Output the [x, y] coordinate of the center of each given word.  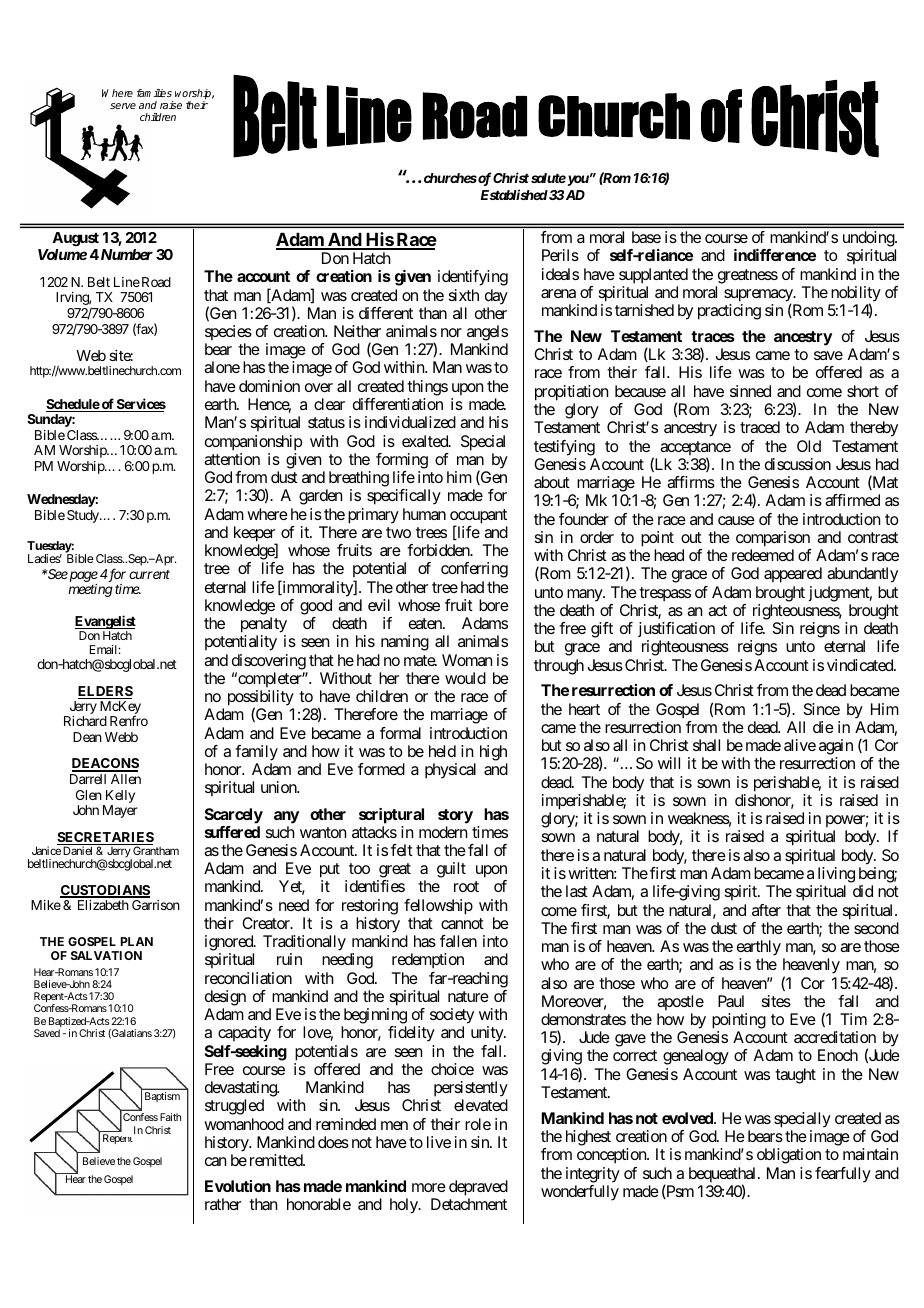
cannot [462, 923]
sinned [750, 391]
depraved [478, 1188]
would [465, 678]
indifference [775, 255]
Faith [170, 1117]
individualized [410, 422]
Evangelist [105, 623]
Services [140, 405]
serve [123, 106]
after [766, 910]
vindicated [861, 665]
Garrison [156, 905]
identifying [473, 278]
